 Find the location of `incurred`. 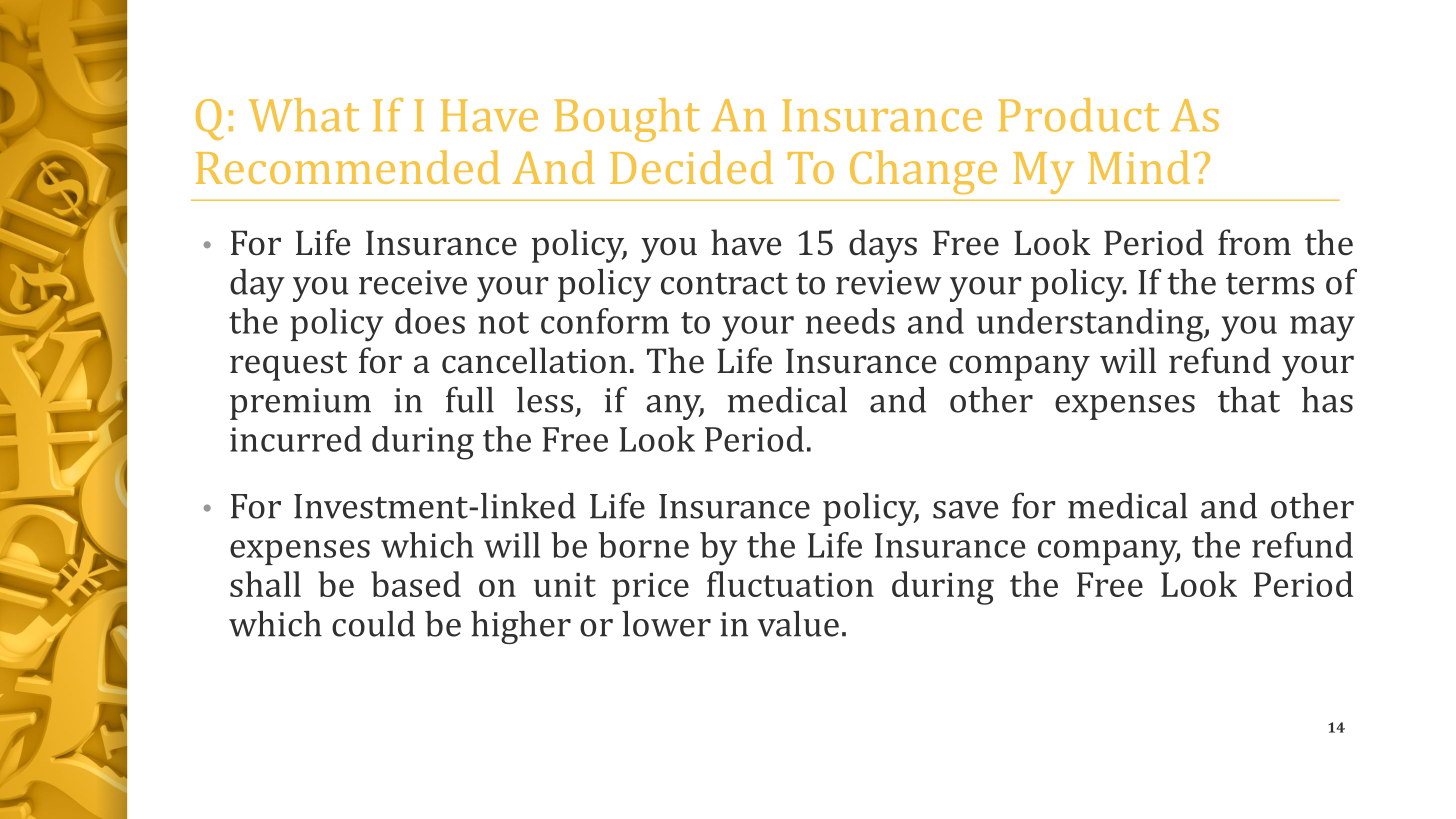

incurred is located at coordinates (296, 439).
